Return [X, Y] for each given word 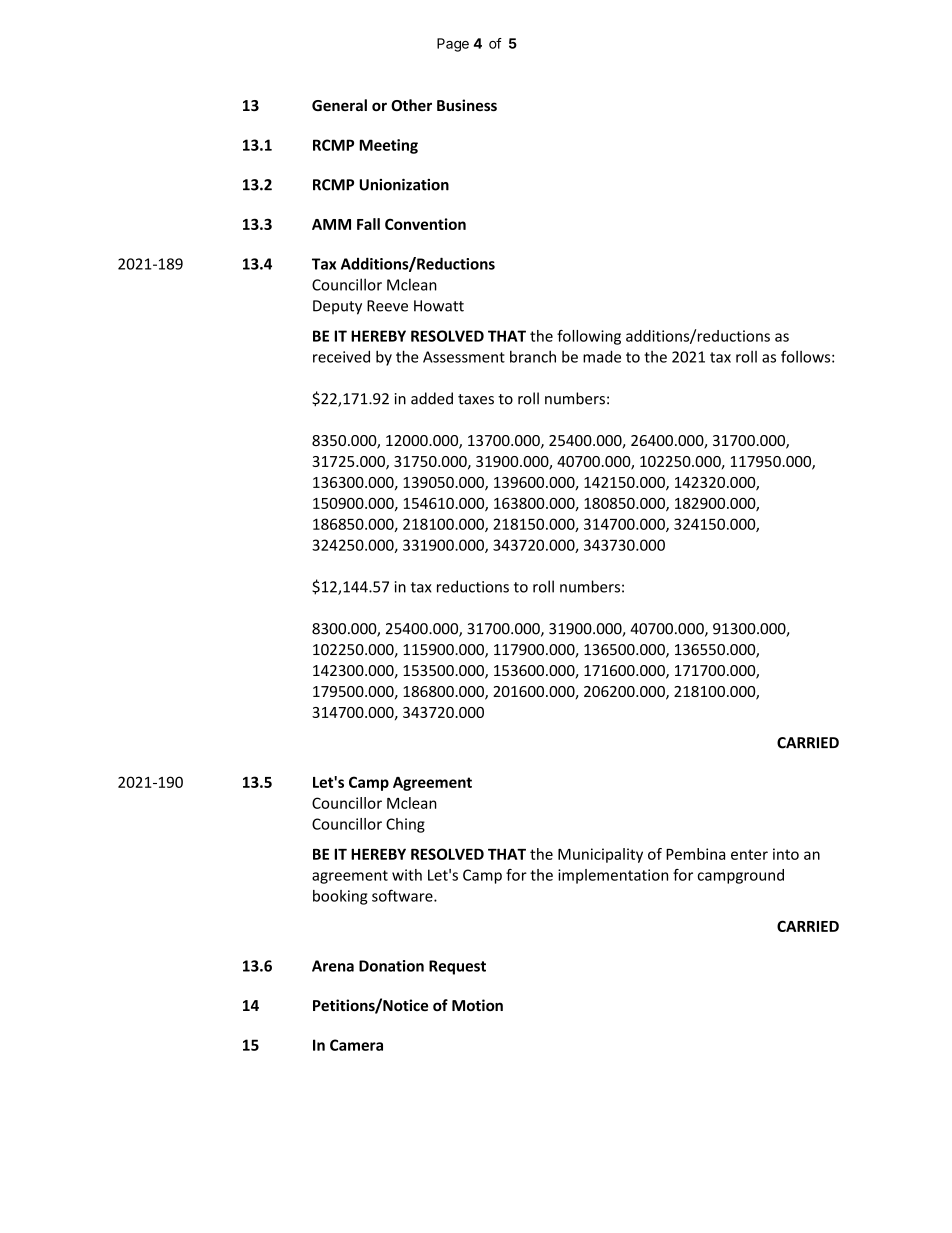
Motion [477, 1005]
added [432, 398]
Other [411, 105]
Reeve [387, 306]
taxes [476, 399]
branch [533, 356]
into [786, 854]
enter [749, 854]
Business [467, 105]
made [602, 356]
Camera [356, 1045]
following [589, 337]
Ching [405, 825]
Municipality [600, 855]
